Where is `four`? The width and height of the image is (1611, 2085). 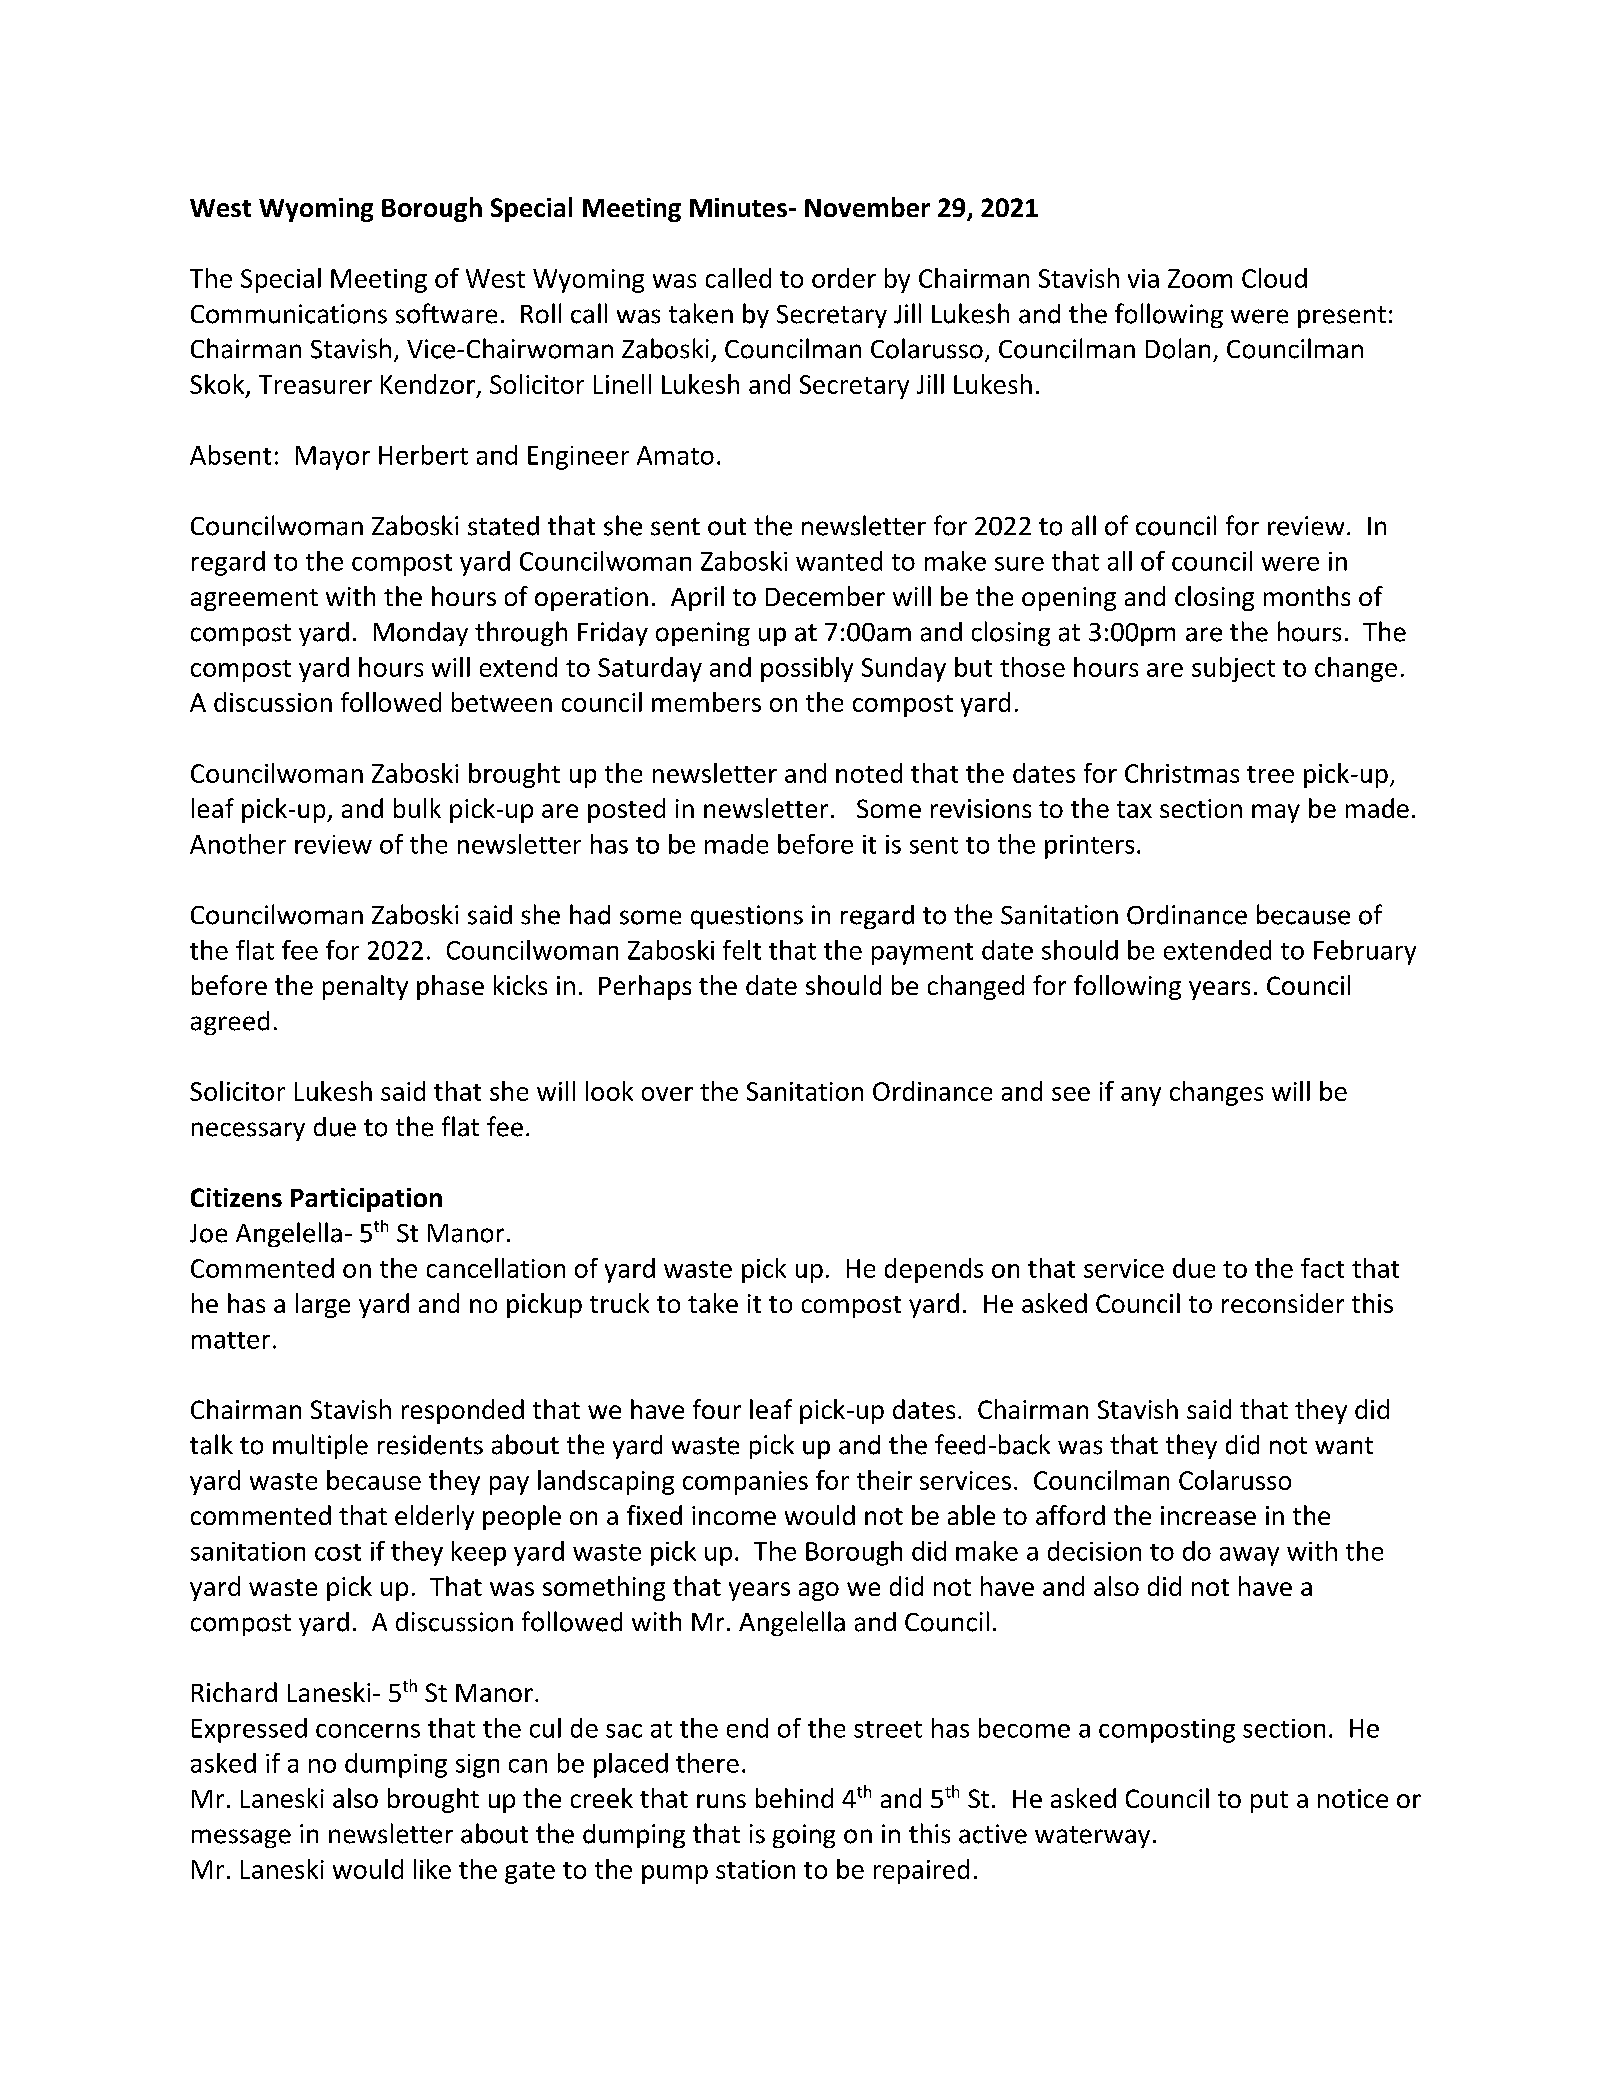 four is located at coordinates (717, 1409).
